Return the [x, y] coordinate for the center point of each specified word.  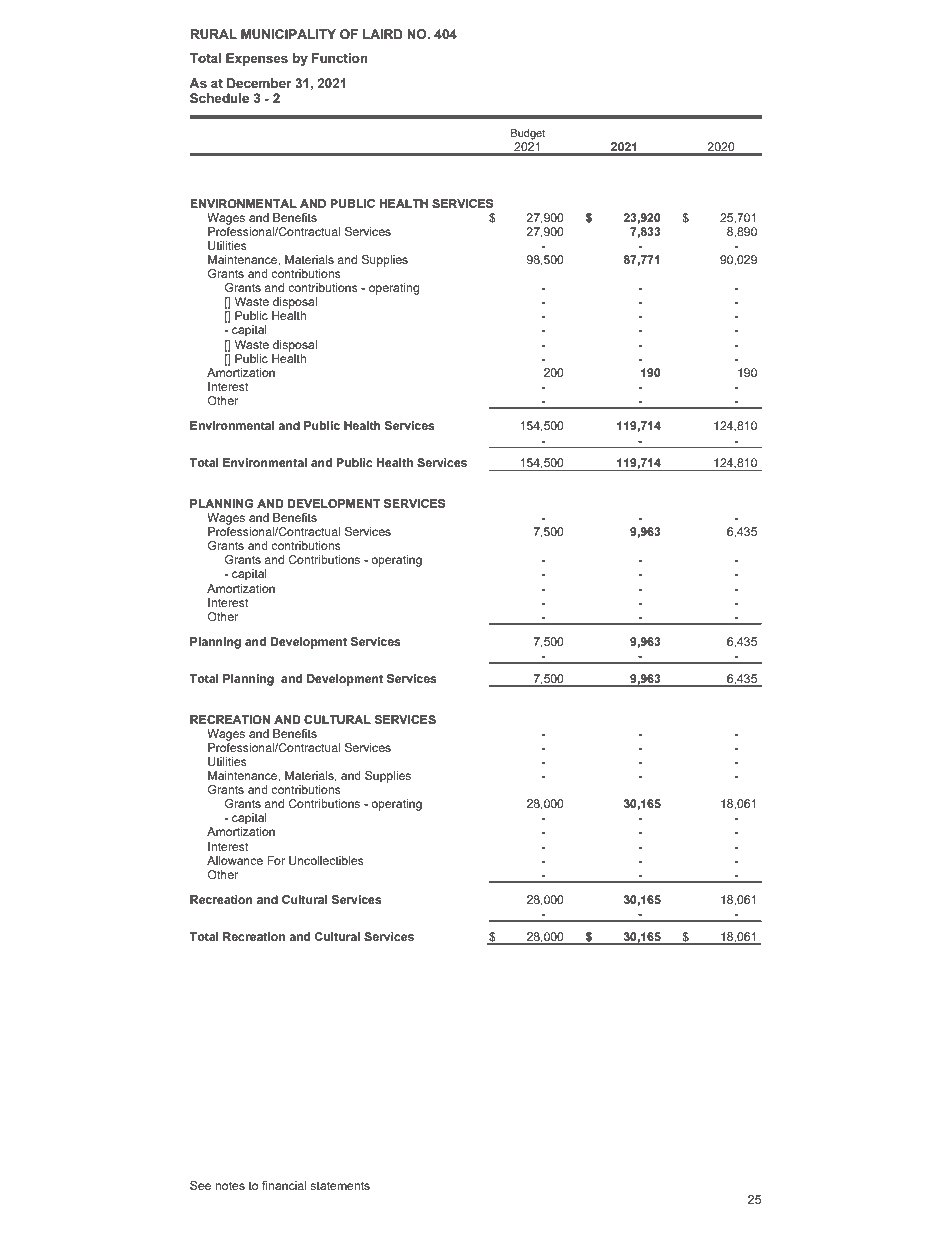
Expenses [257, 59]
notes [230, 1185]
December [259, 83]
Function [340, 58]
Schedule [219, 98]
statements [340, 1185]
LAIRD [383, 34]
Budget [528, 134]
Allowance [235, 860]
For [276, 860]
